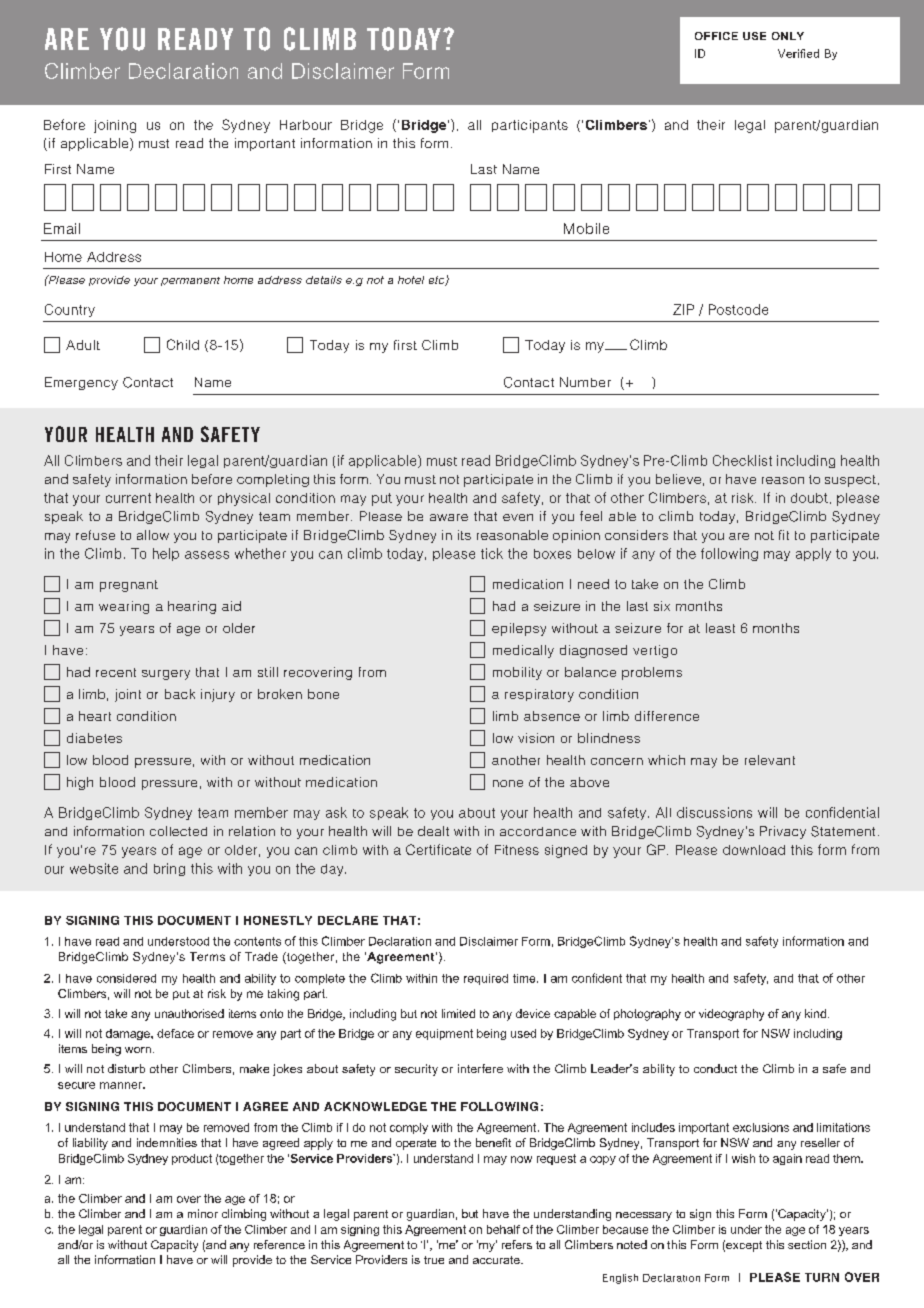 This screenshot has width=924, height=1308. What do you see at coordinates (166, 675) in the screenshot?
I see `surgery` at bounding box center [166, 675].
